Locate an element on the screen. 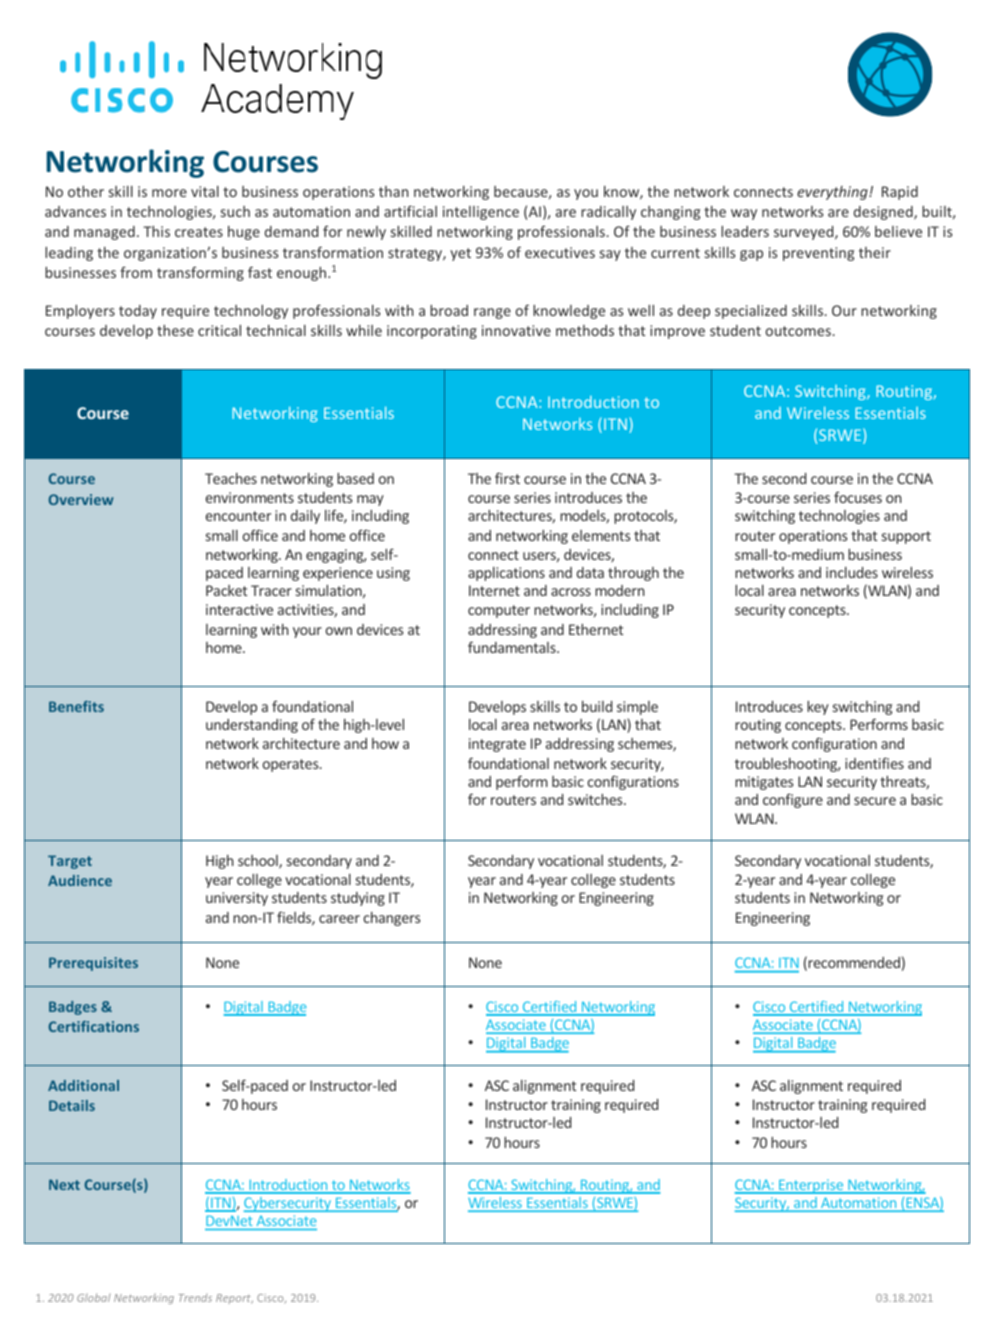  key is located at coordinates (818, 708).
